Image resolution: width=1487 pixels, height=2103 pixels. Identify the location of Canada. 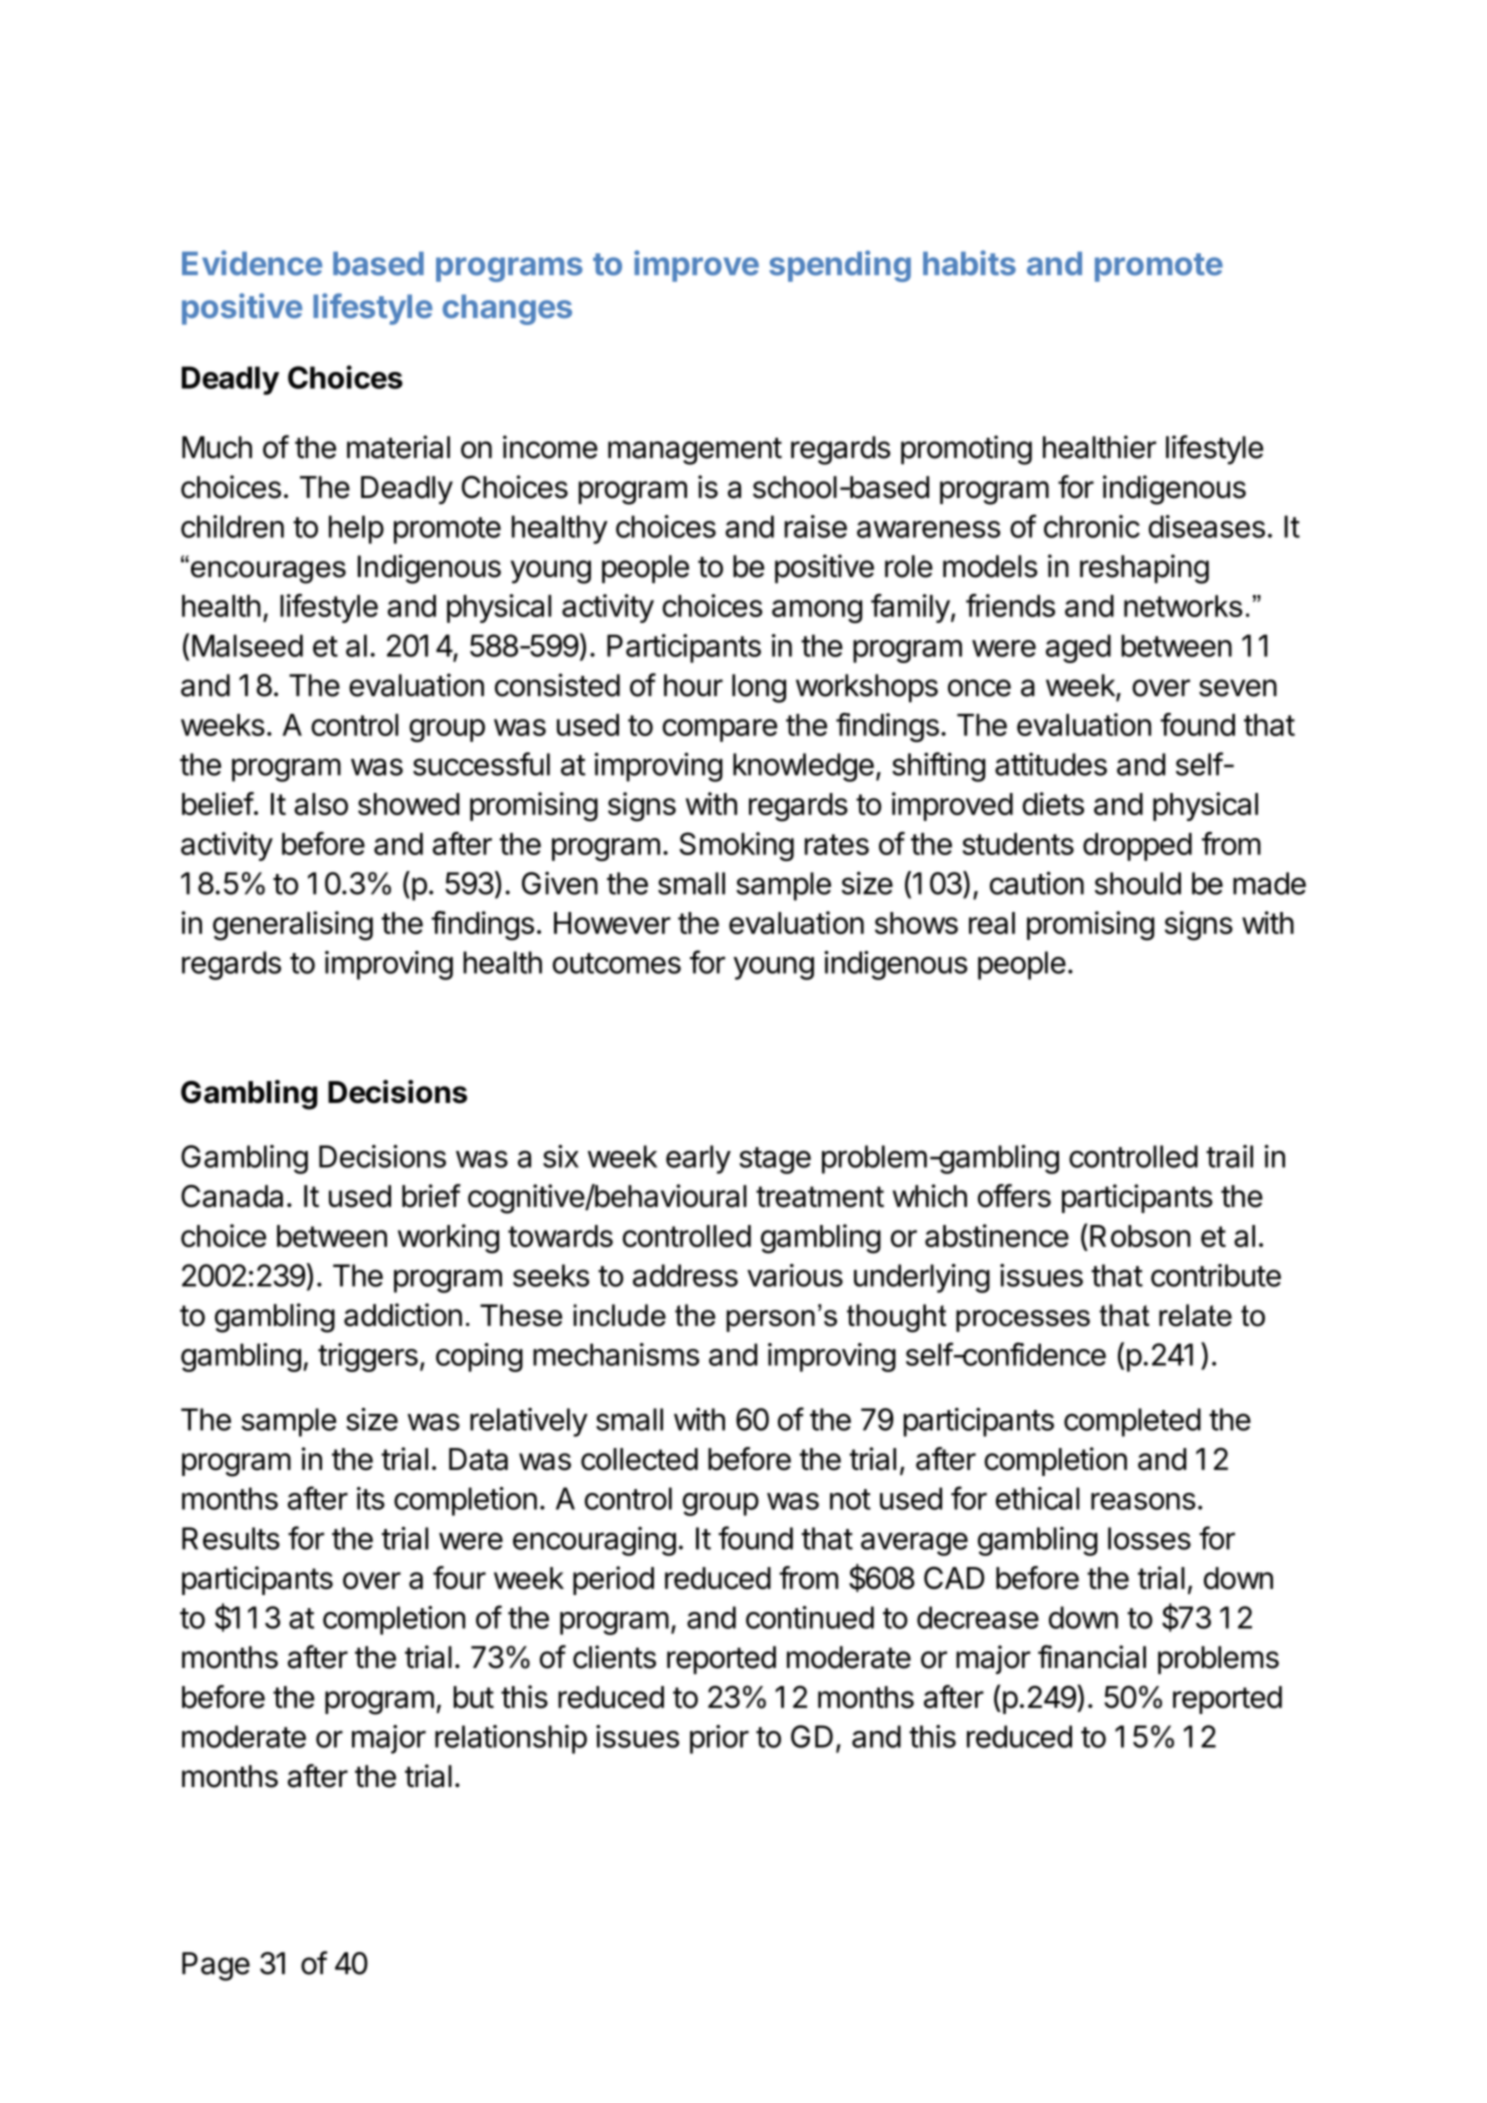
(232, 1196).
